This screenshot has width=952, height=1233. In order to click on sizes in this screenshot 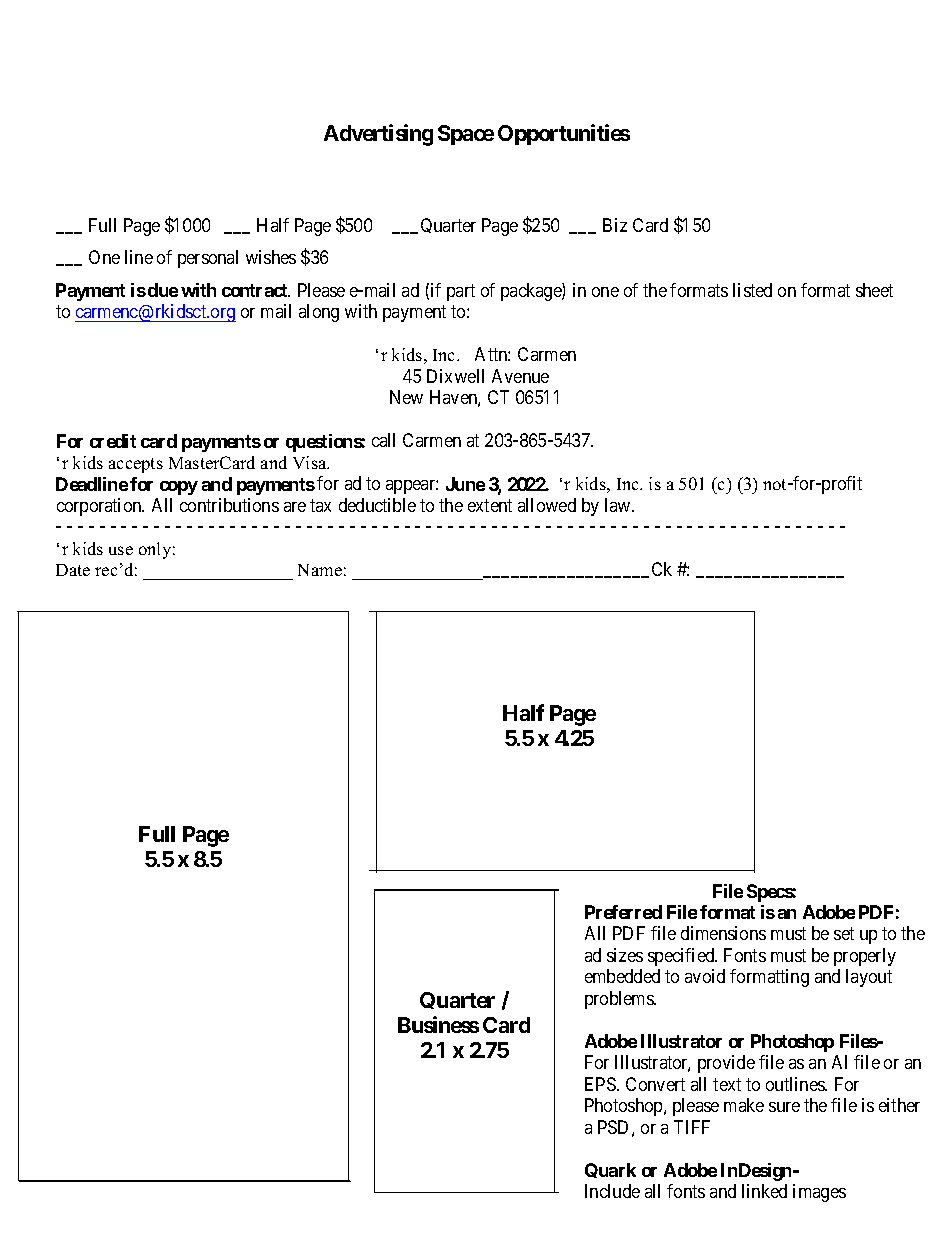, I will do `click(625, 955)`.
